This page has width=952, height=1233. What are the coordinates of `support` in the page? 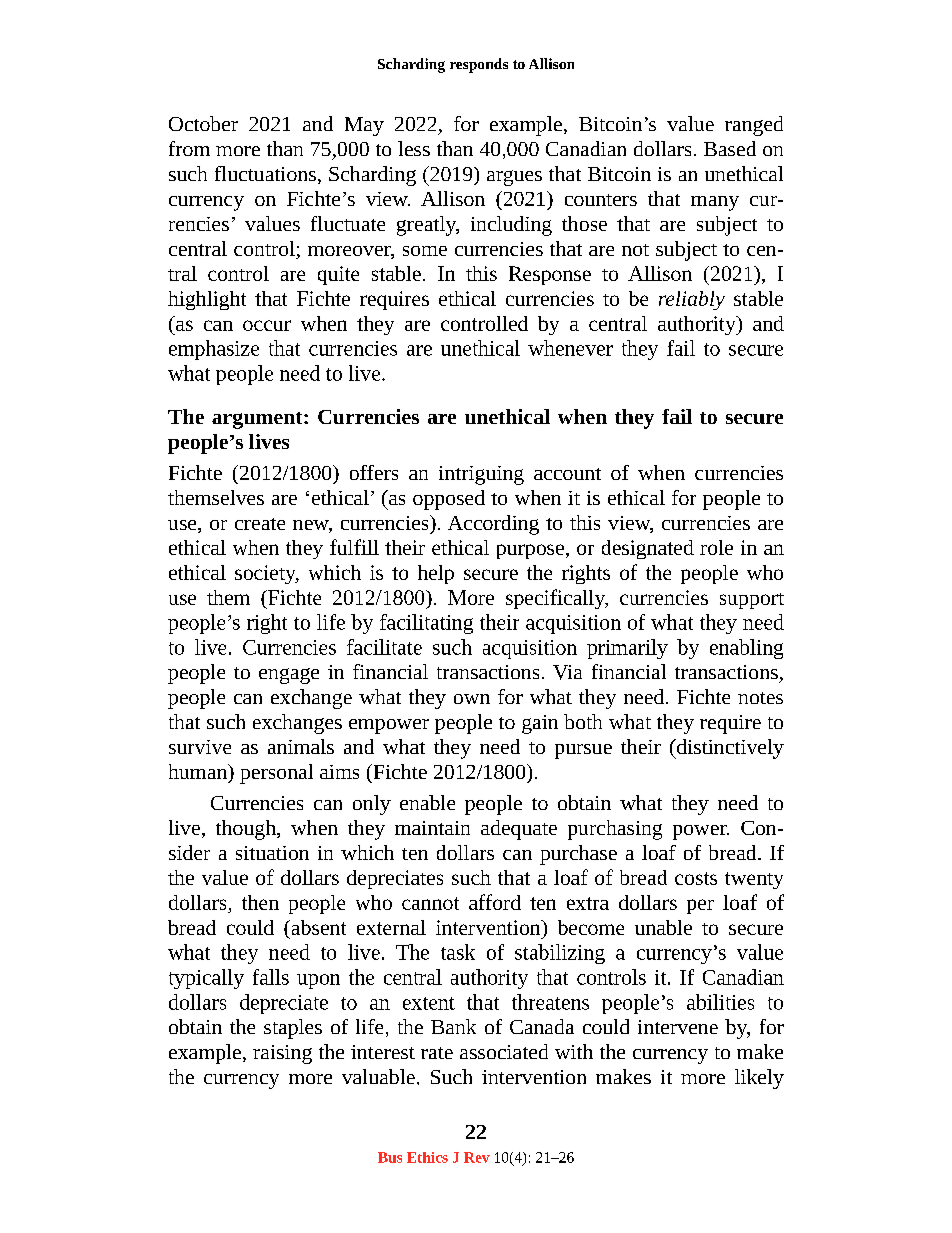 It's located at (752, 601).
